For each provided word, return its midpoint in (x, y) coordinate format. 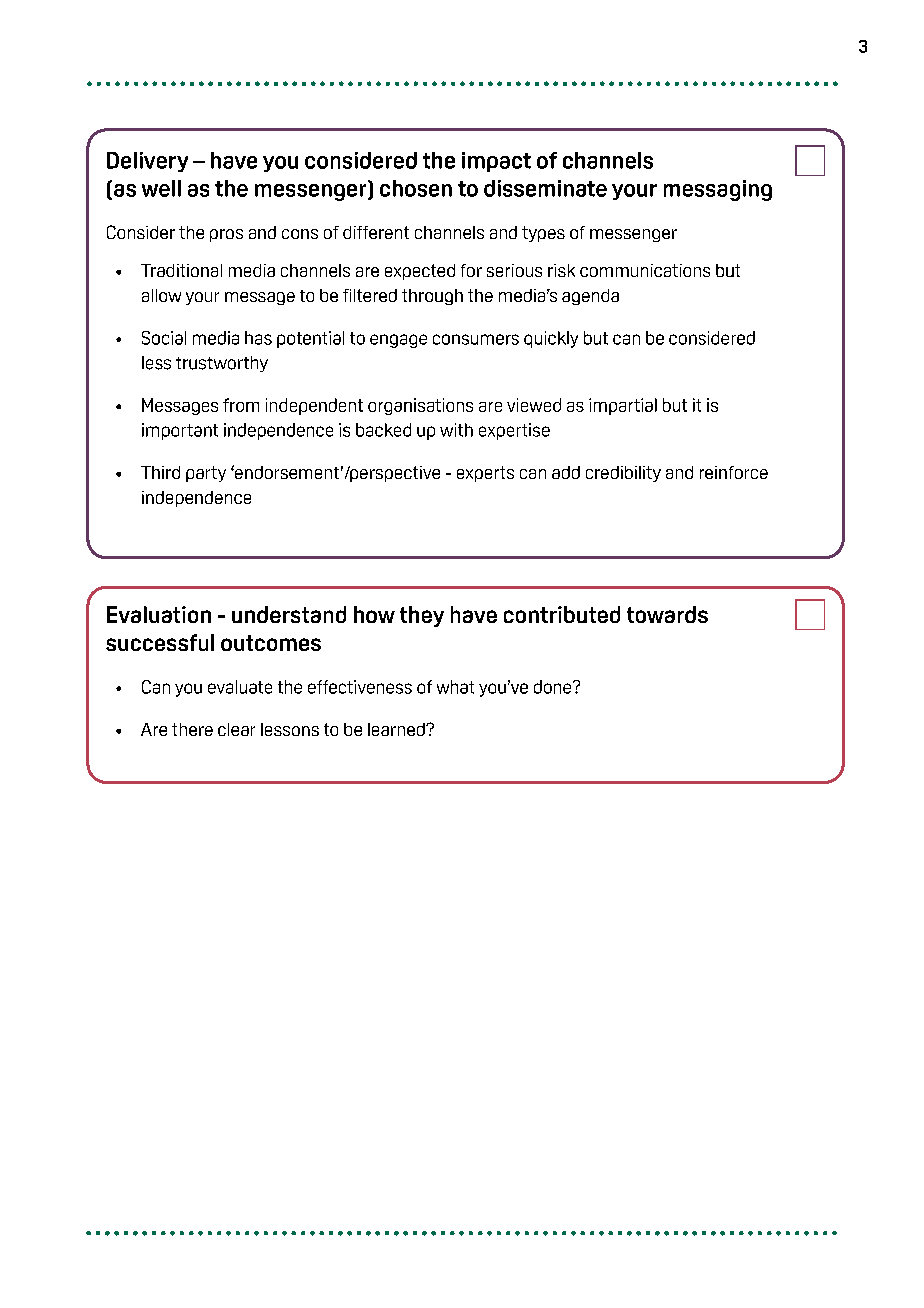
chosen (416, 188)
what (455, 687)
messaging (718, 190)
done (554, 687)
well (161, 188)
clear (236, 729)
